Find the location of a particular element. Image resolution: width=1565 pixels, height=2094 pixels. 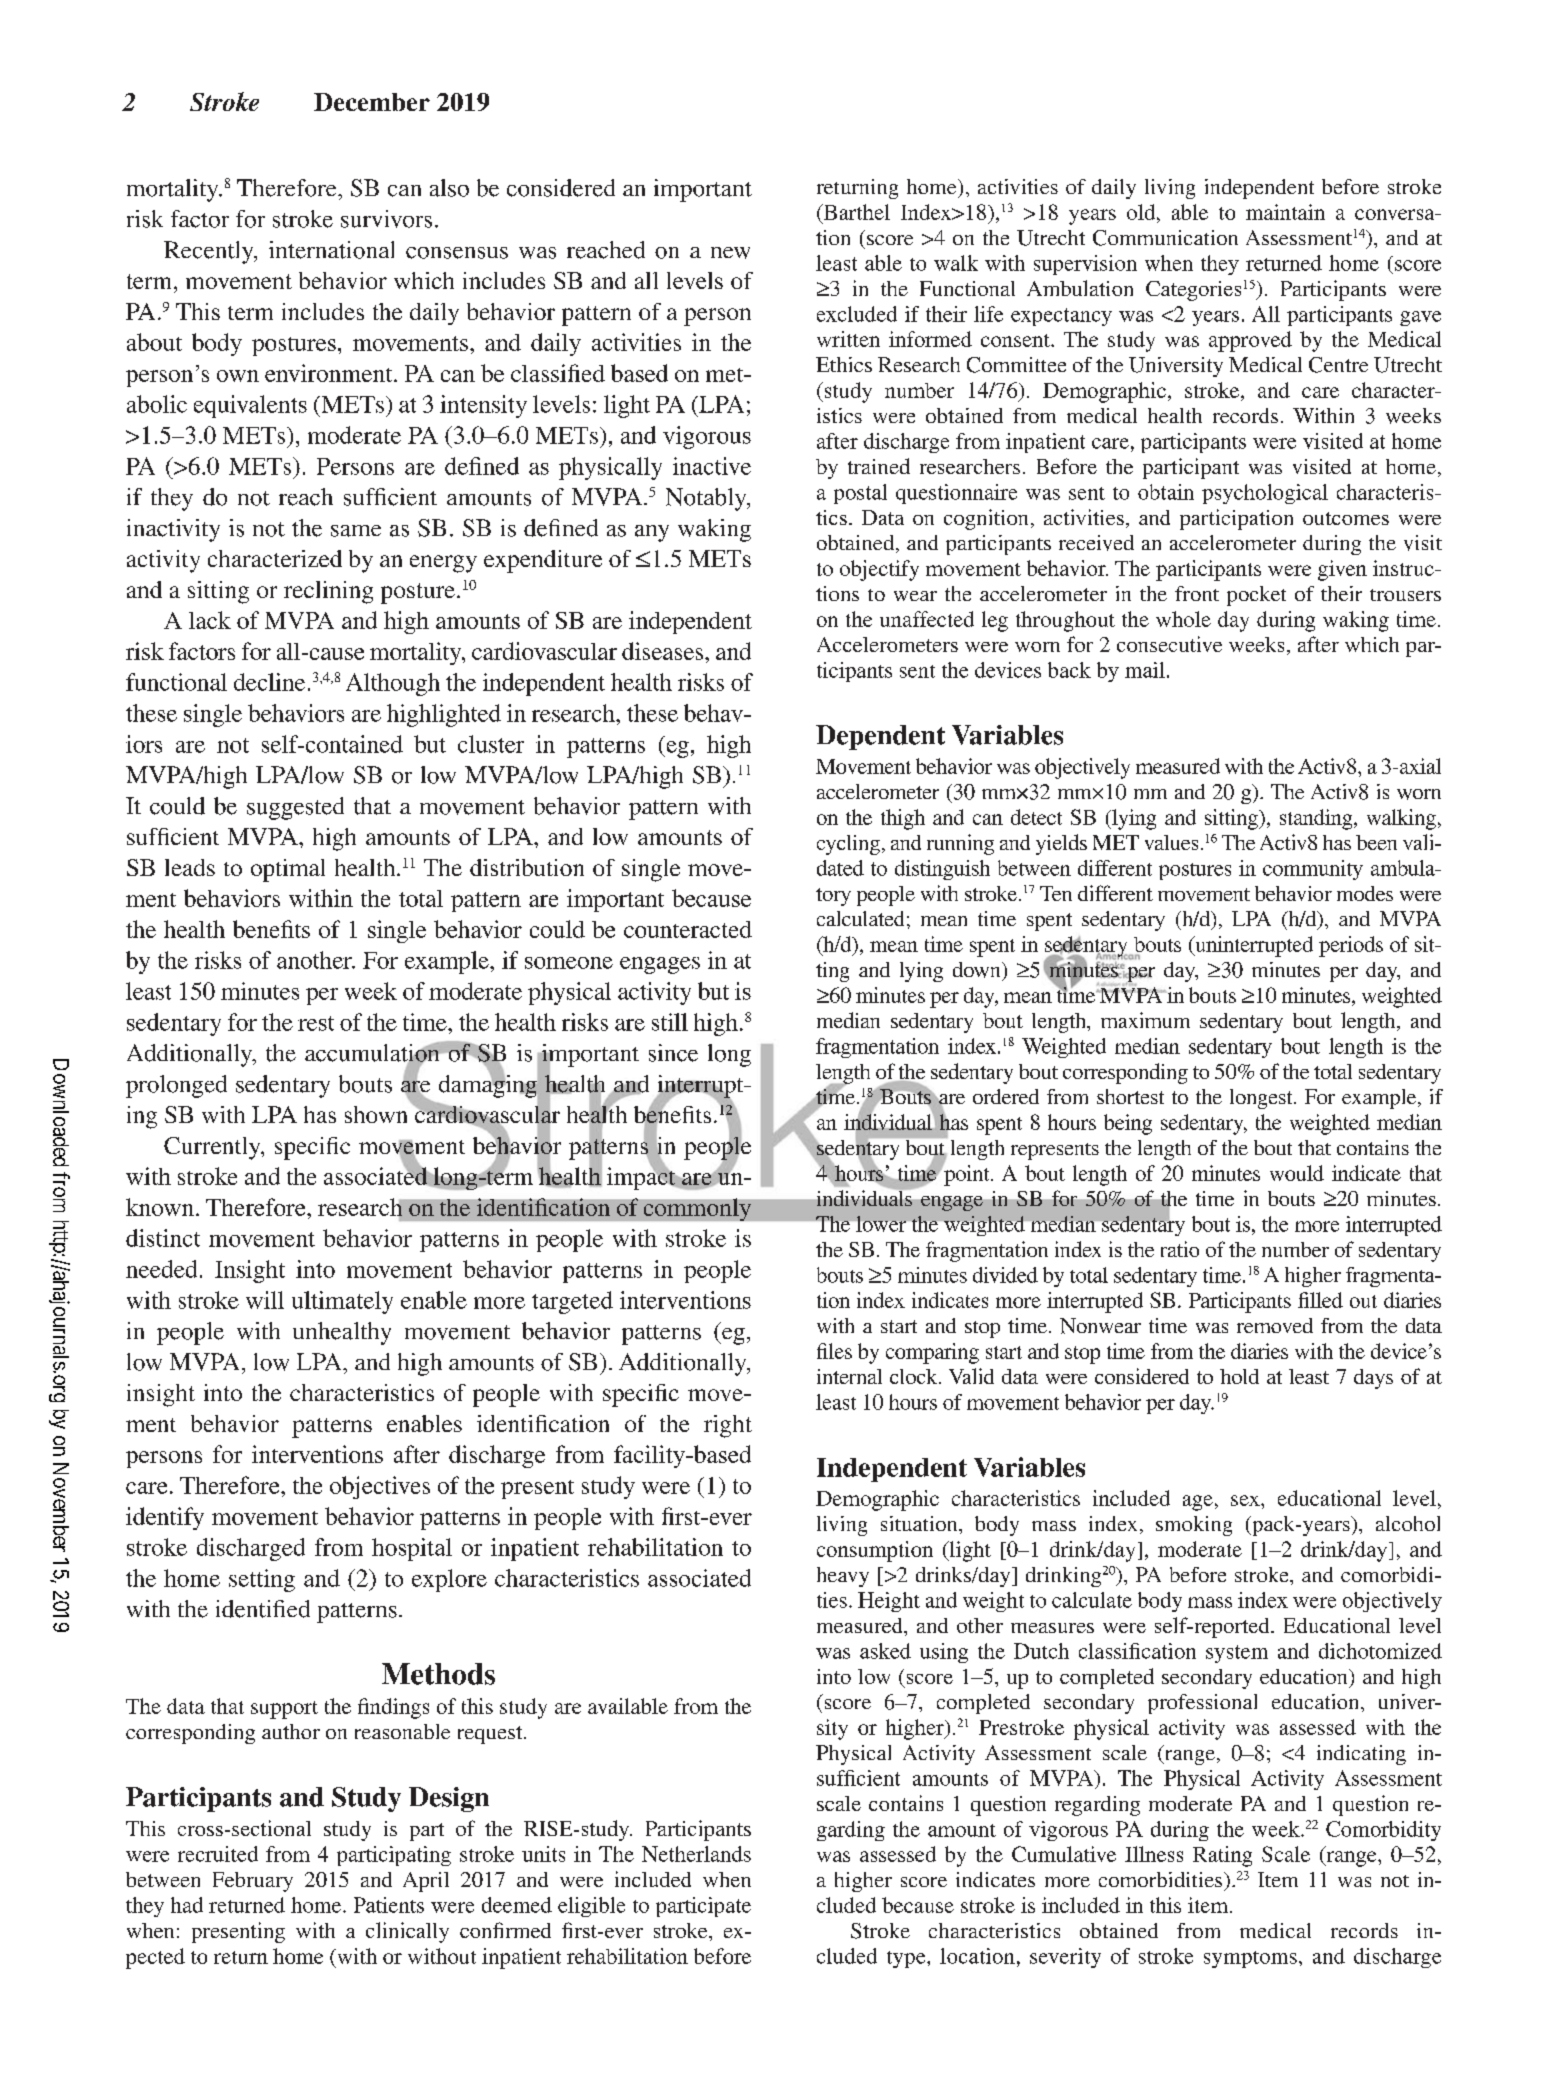

shown is located at coordinates (376, 1114).
